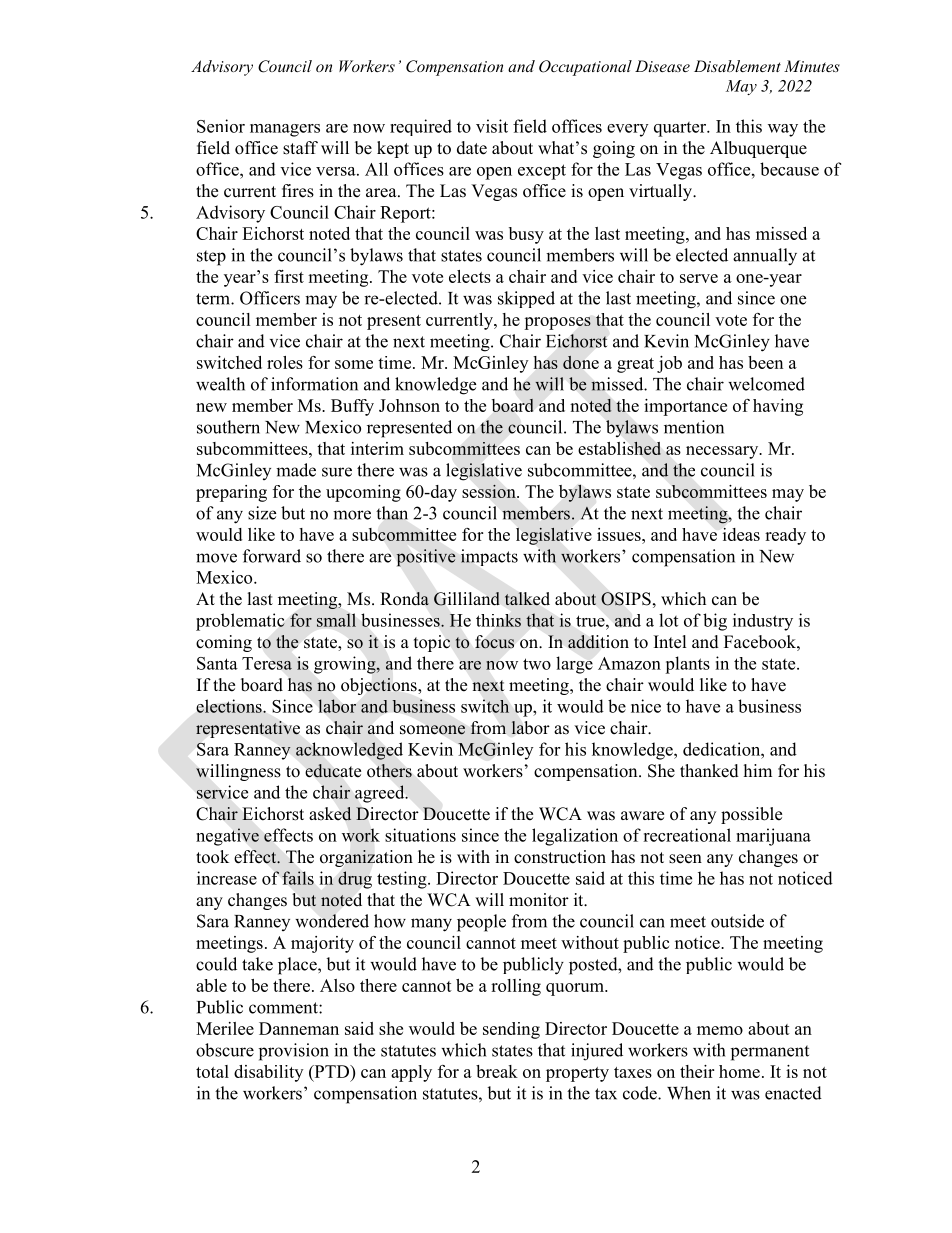 This image has width=952, height=1233. I want to click on managers, so click(285, 130).
